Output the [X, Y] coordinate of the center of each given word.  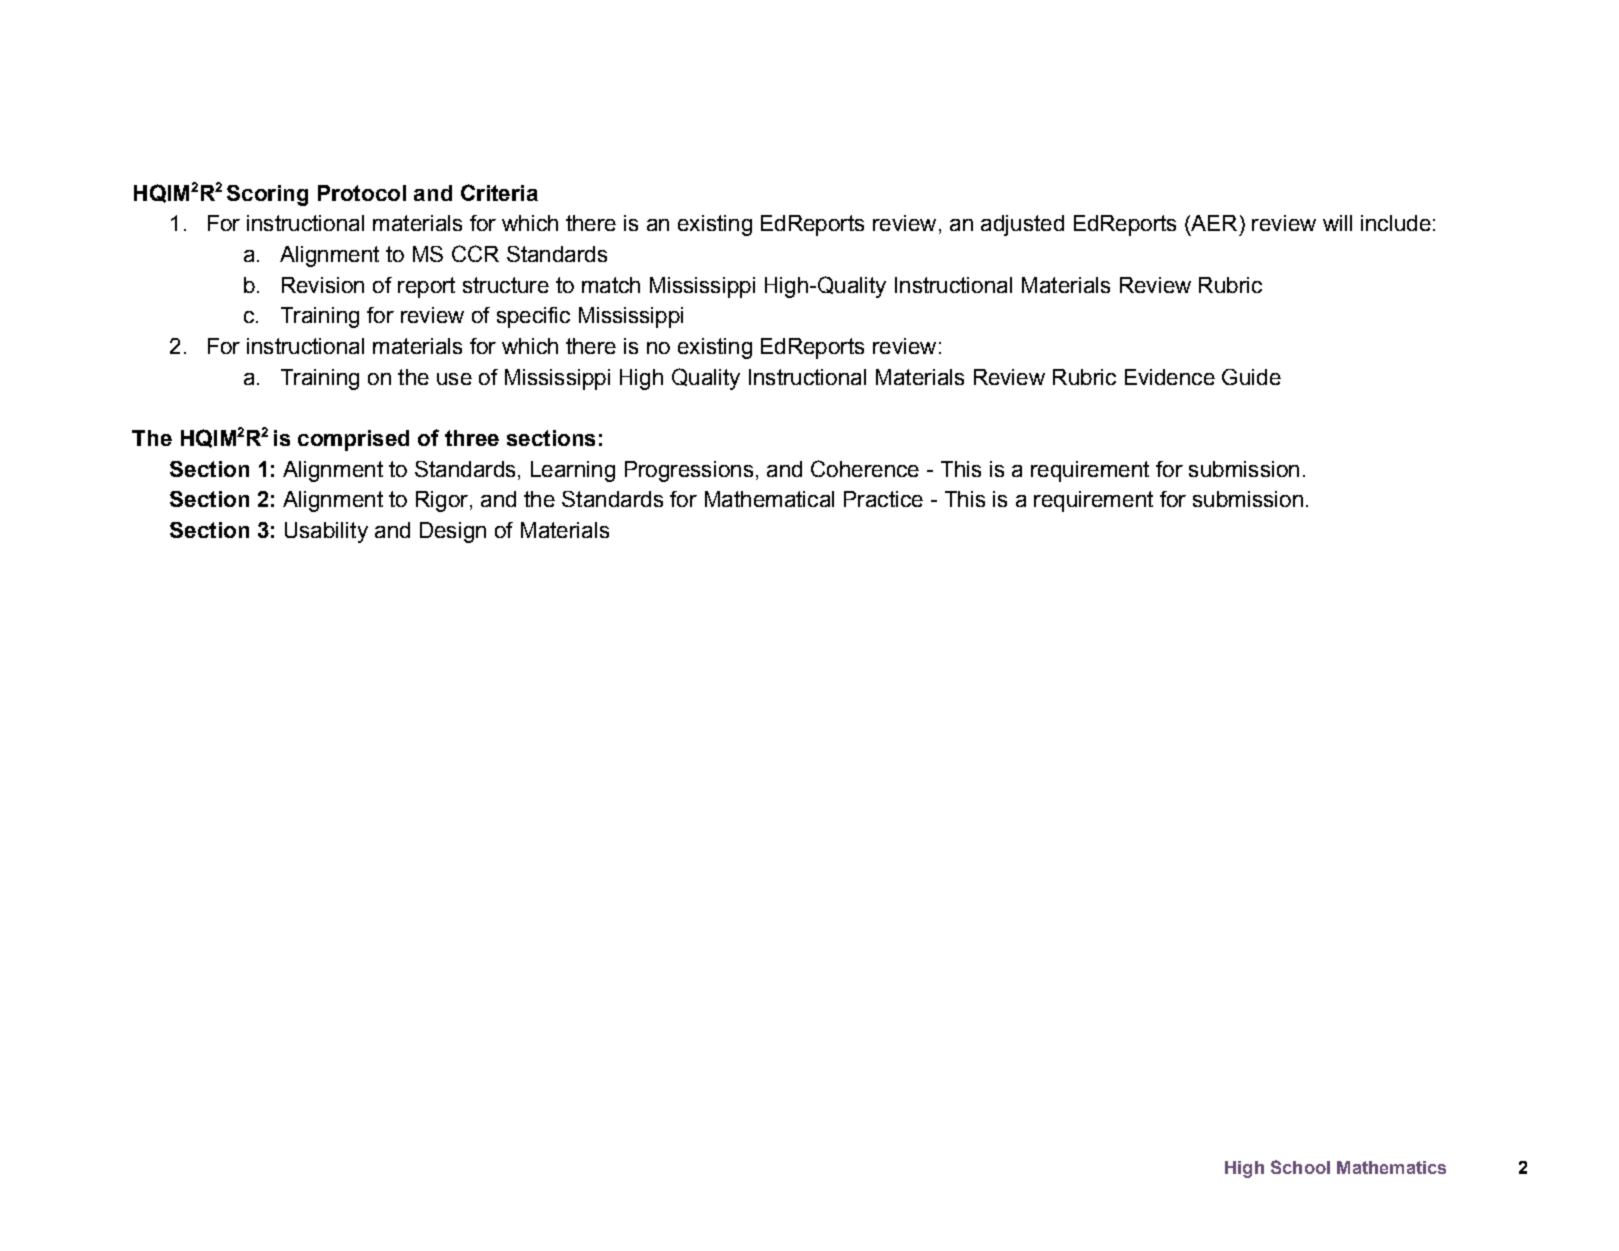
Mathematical [769, 499]
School [1300, 1167]
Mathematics [1391, 1167]
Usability [326, 532]
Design [453, 532]
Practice [883, 499]
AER [1213, 224]
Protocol [362, 193]
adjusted [1022, 225]
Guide [1251, 377]
